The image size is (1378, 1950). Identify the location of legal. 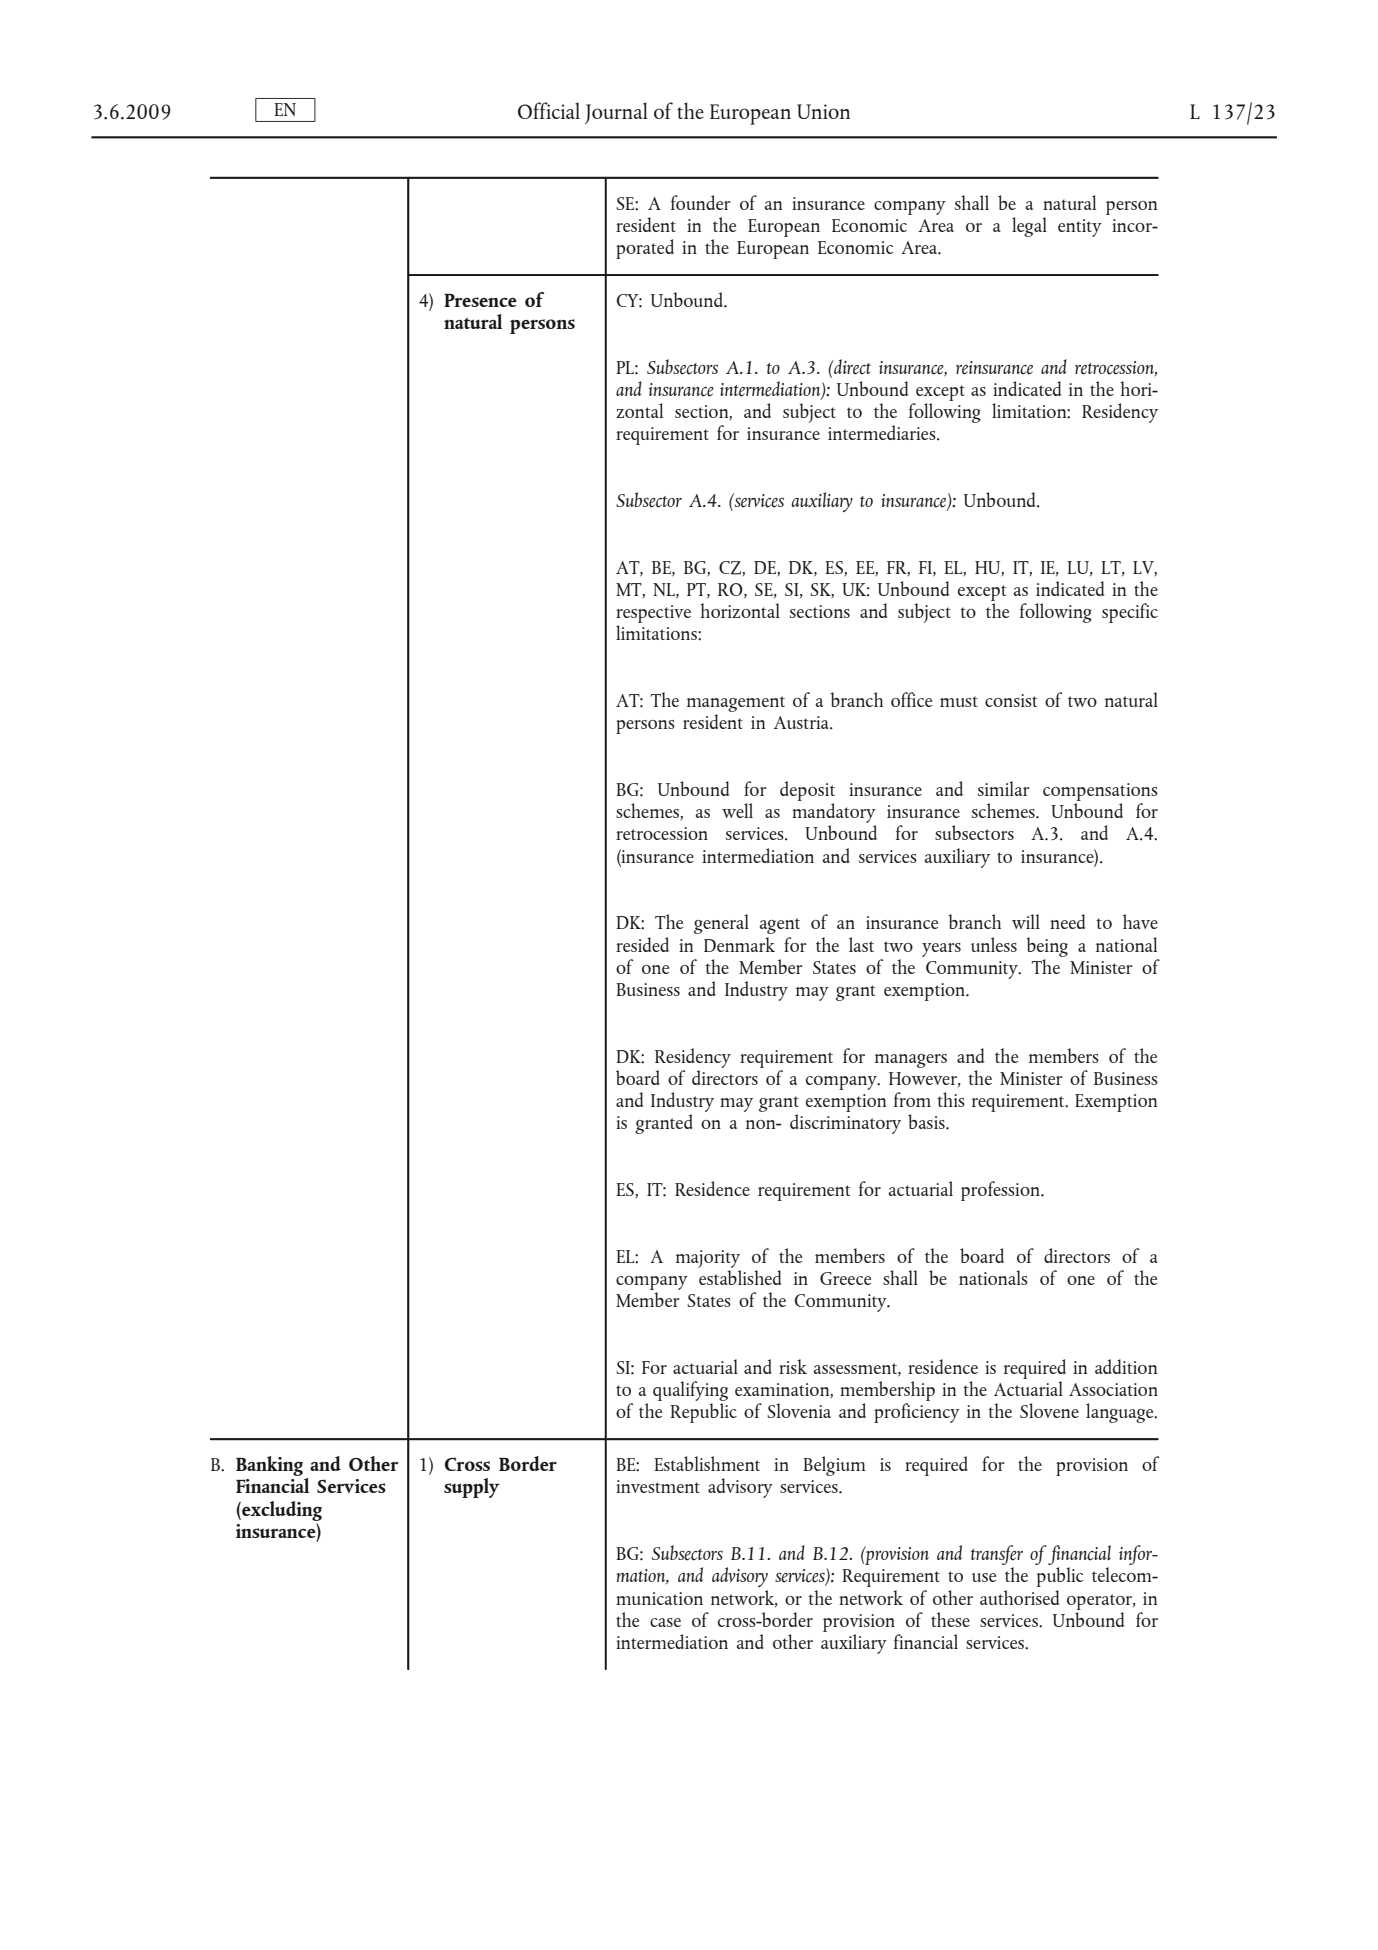
(1029, 227).
